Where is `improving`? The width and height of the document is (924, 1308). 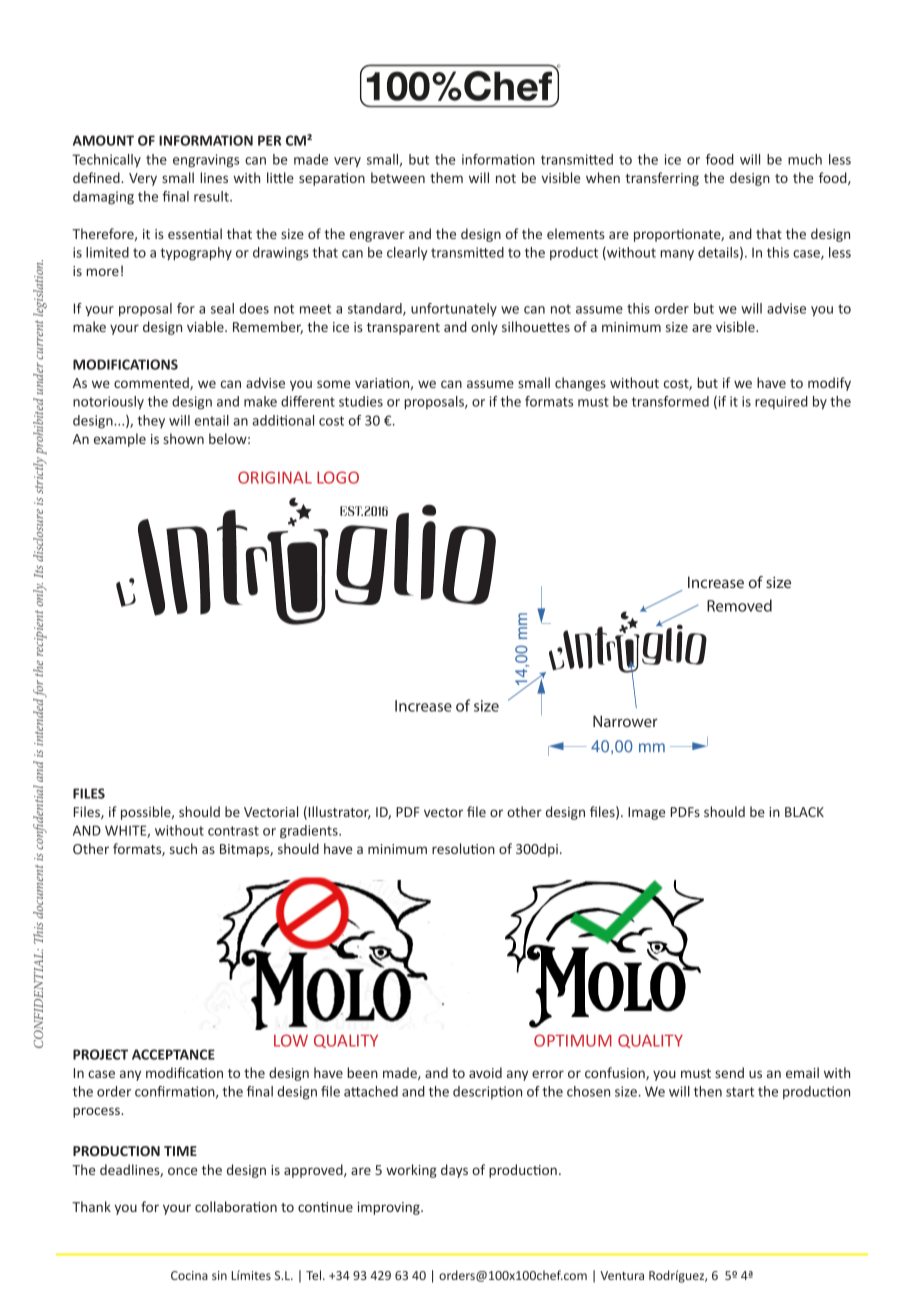
improving is located at coordinates (390, 1208).
